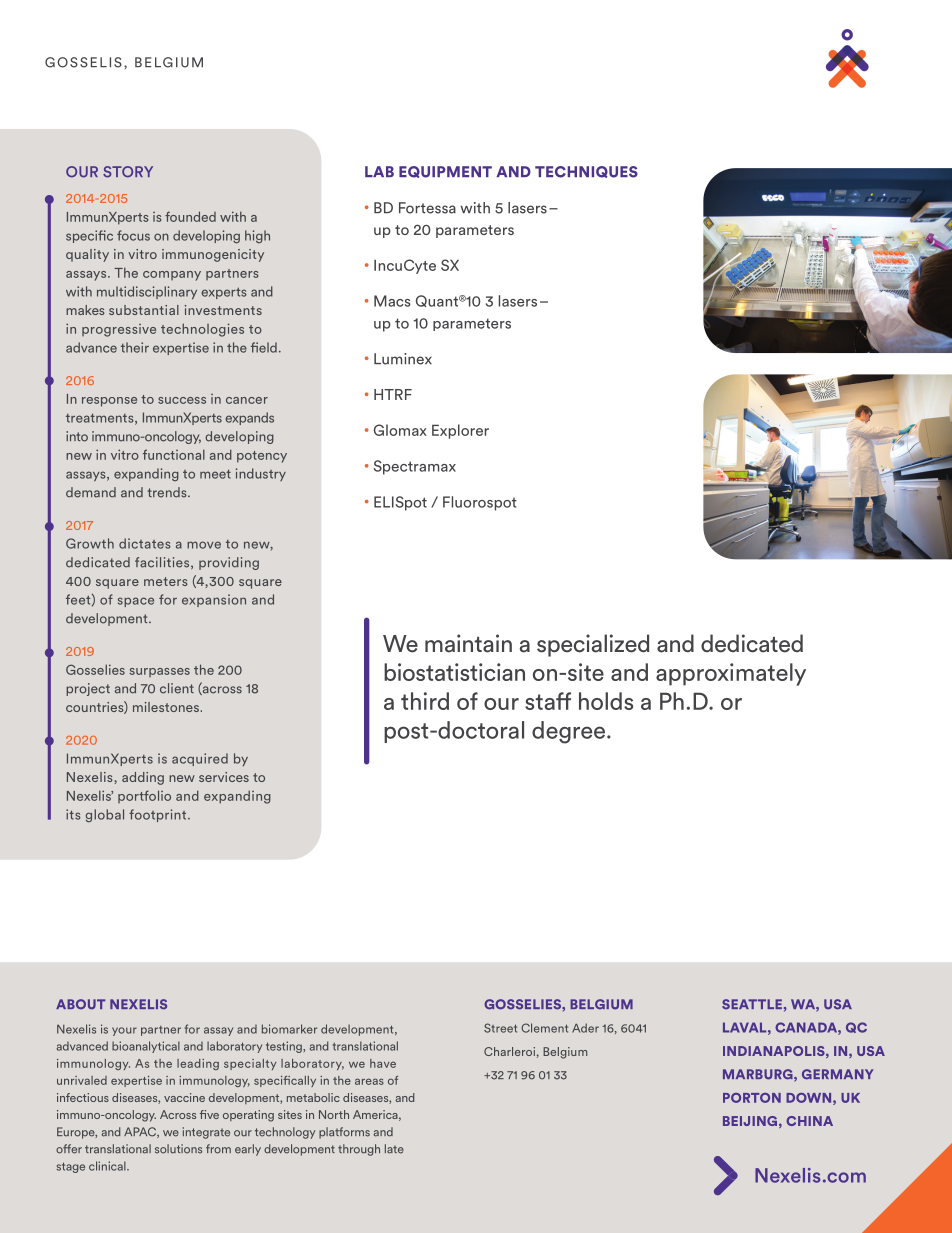 Image resolution: width=952 pixels, height=1233 pixels. Describe the element at coordinates (178, 1149) in the screenshot. I see `solutions` at that location.
